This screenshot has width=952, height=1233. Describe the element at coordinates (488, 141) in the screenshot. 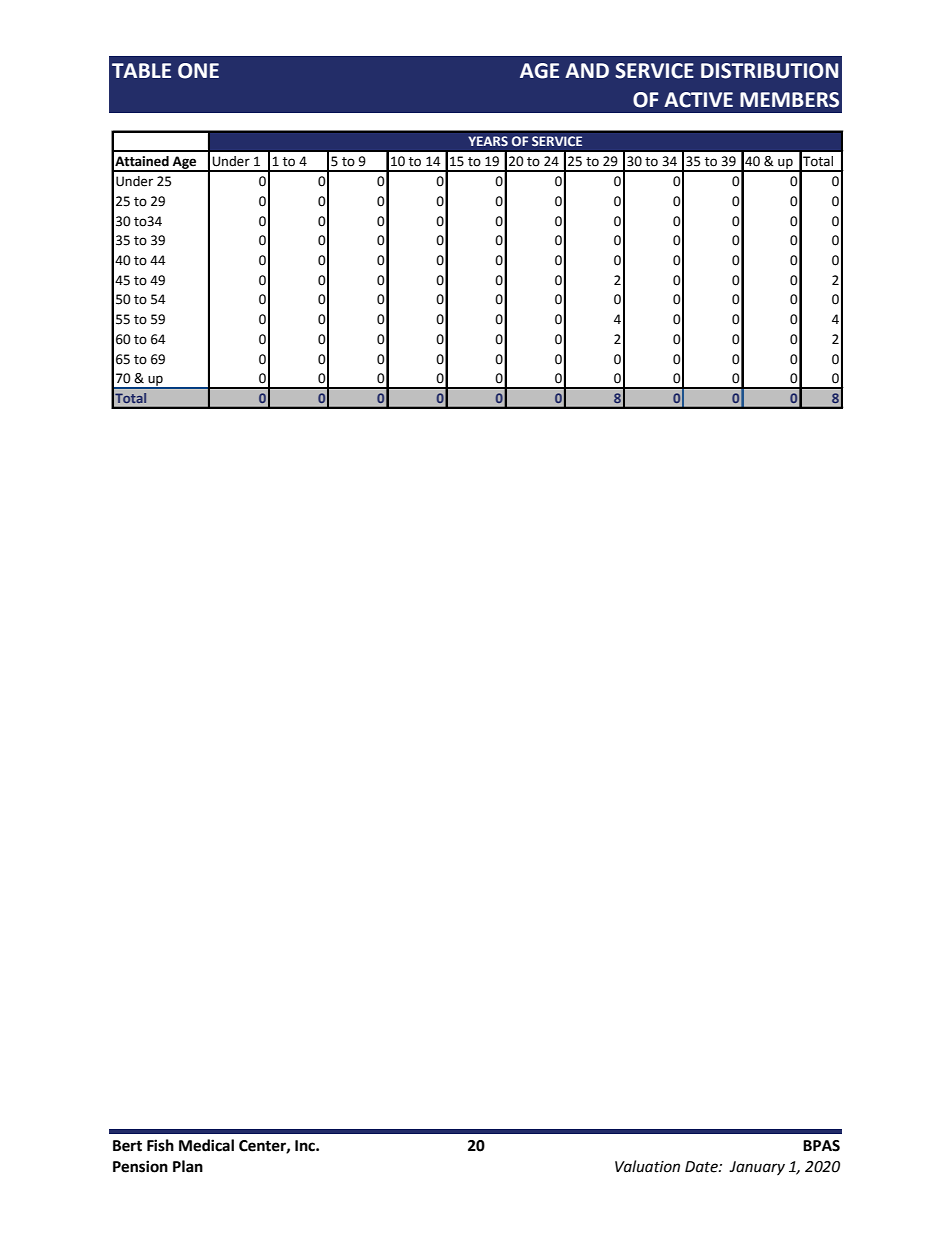

I see `YEARS` at that location.
